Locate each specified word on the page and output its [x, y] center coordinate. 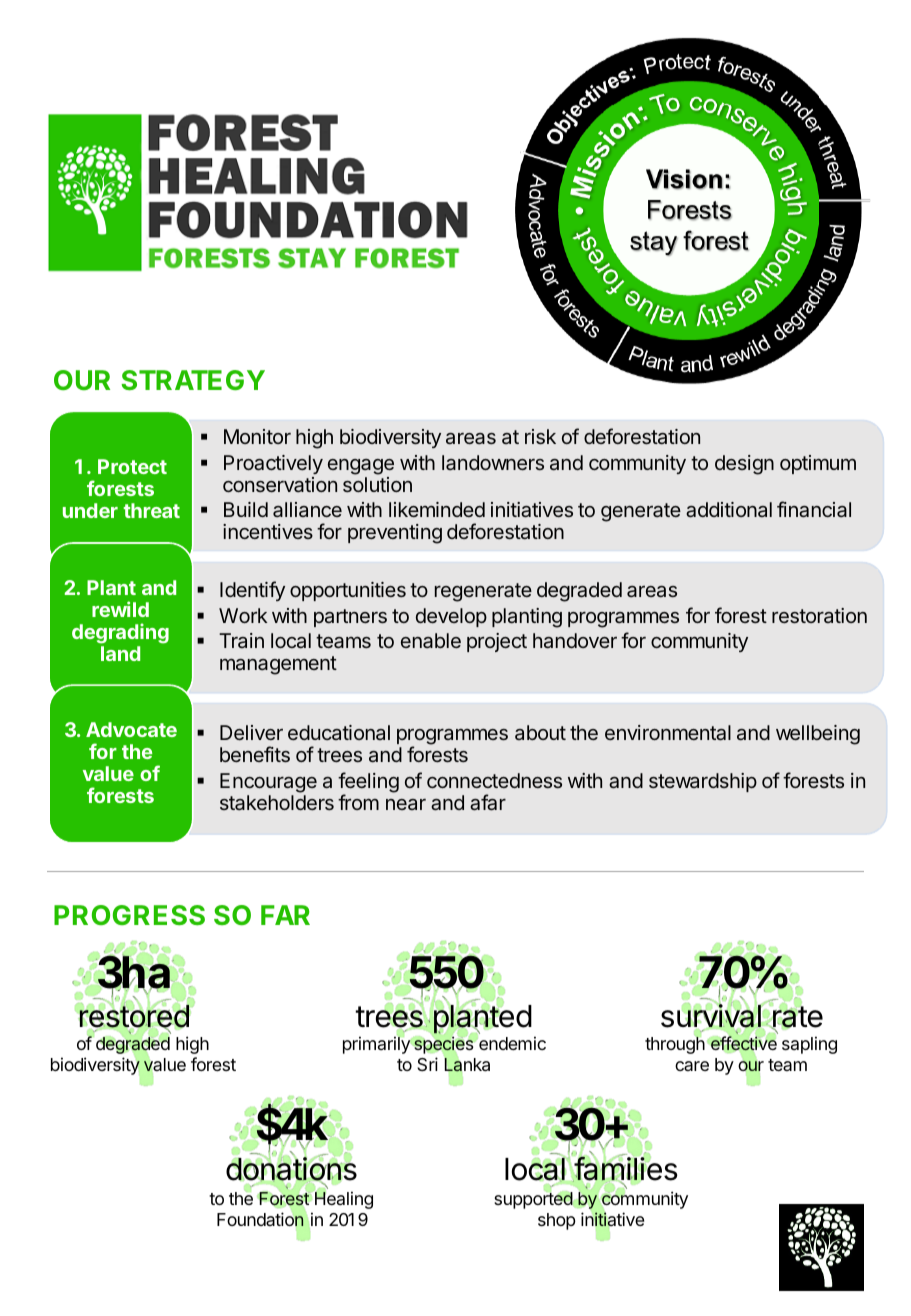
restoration [819, 615]
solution [377, 484]
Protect [132, 466]
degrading [120, 635]
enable [431, 640]
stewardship [703, 782]
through [675, 1044]
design [744, 465]
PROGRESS [129, 915]
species [443, 1045]
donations [291, 1169]
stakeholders [277, 802]
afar [488, 802]
